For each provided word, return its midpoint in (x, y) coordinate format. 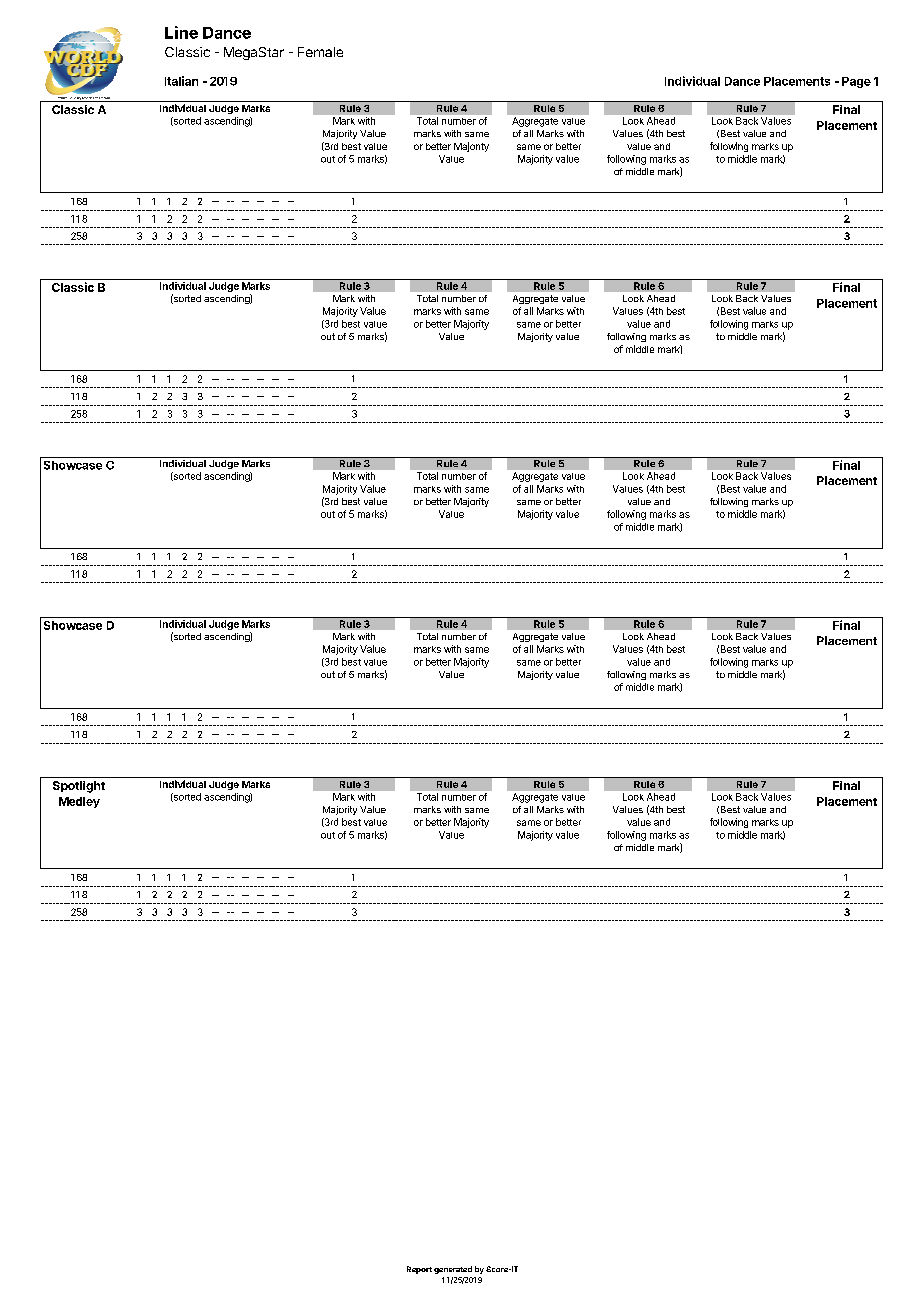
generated (453, 1270)
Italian (181, 81)
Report (419, 1270)
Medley (79, 802)
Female (320, 52)
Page (856, 82)
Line (181, 32)
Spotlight (79, 787)
